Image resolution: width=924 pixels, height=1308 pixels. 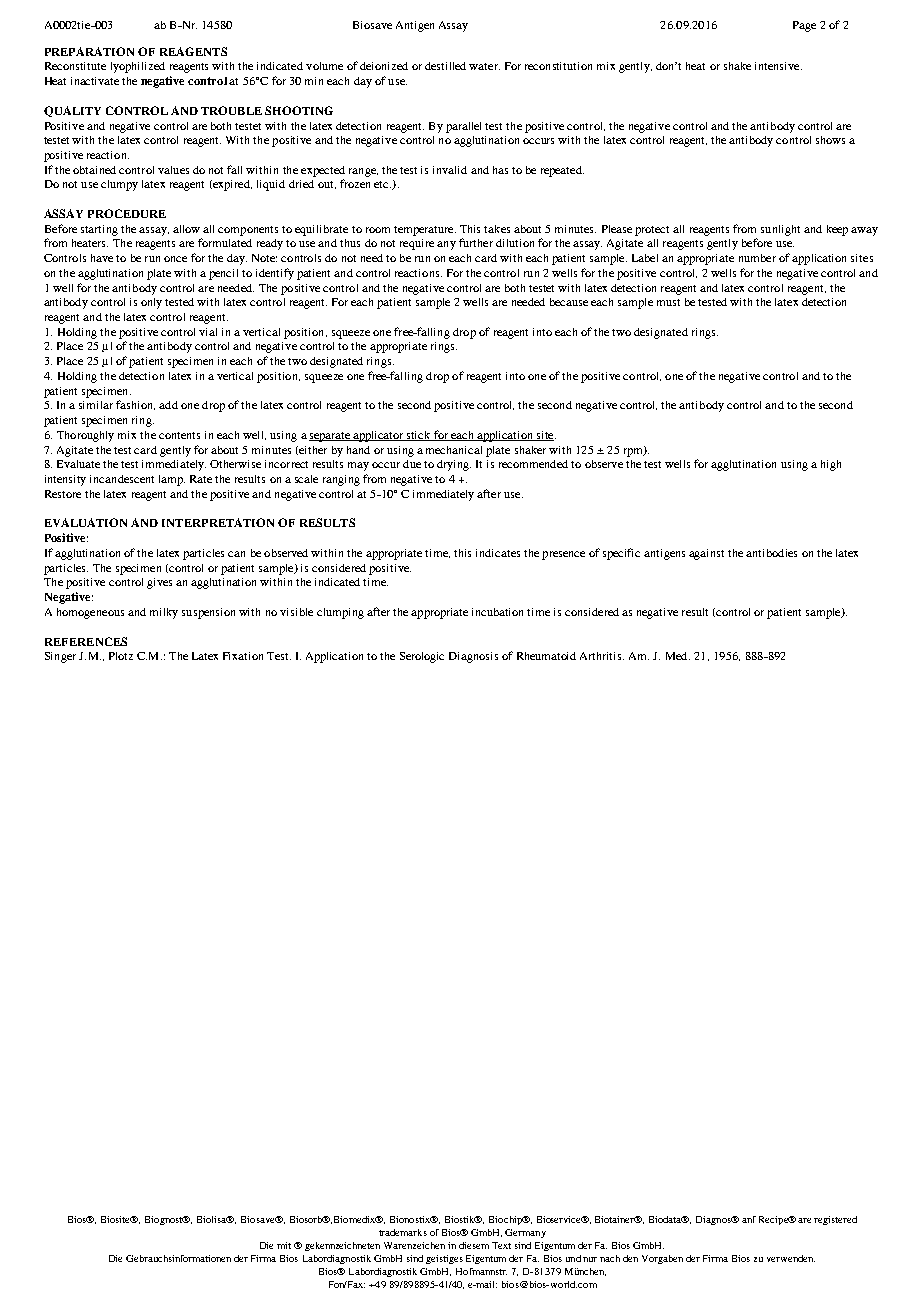 What do you see at coordinates (95, 81) in the screenshot?
I see `inactivate` at bounding box center [95, 81].
